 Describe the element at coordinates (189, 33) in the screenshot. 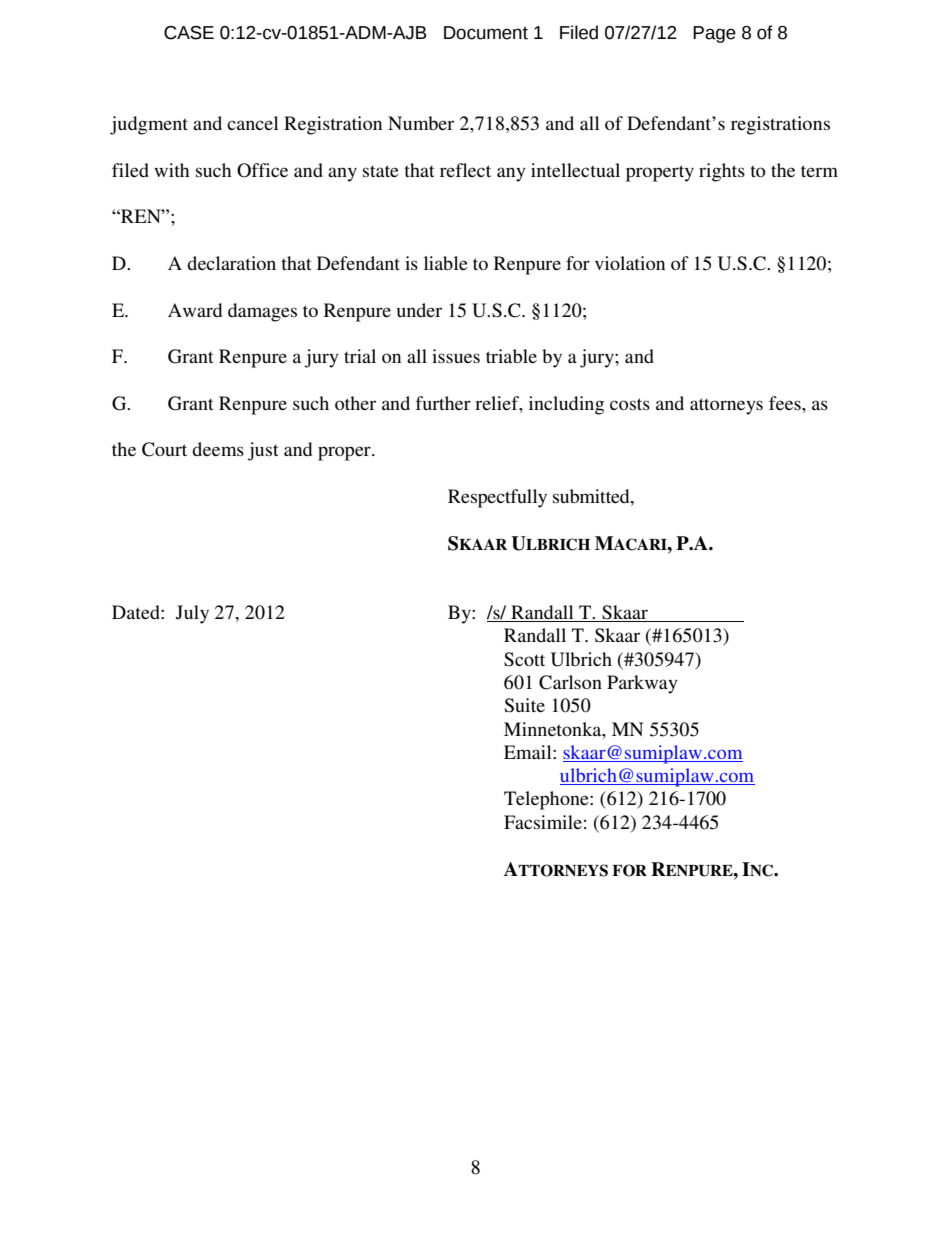

I see `CASE` at that location.
